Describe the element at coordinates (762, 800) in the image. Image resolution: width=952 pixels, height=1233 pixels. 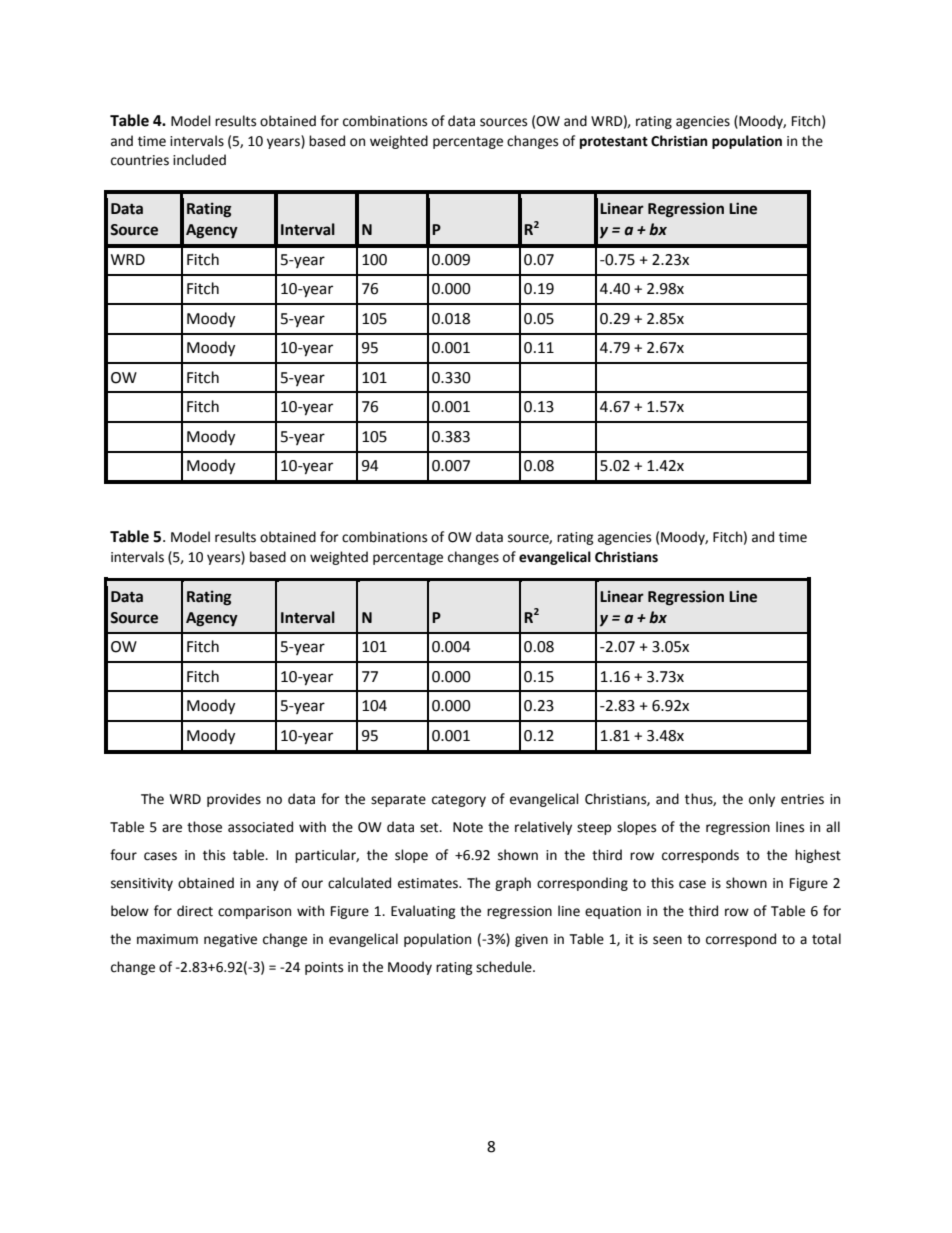
I see `only` at that location.
